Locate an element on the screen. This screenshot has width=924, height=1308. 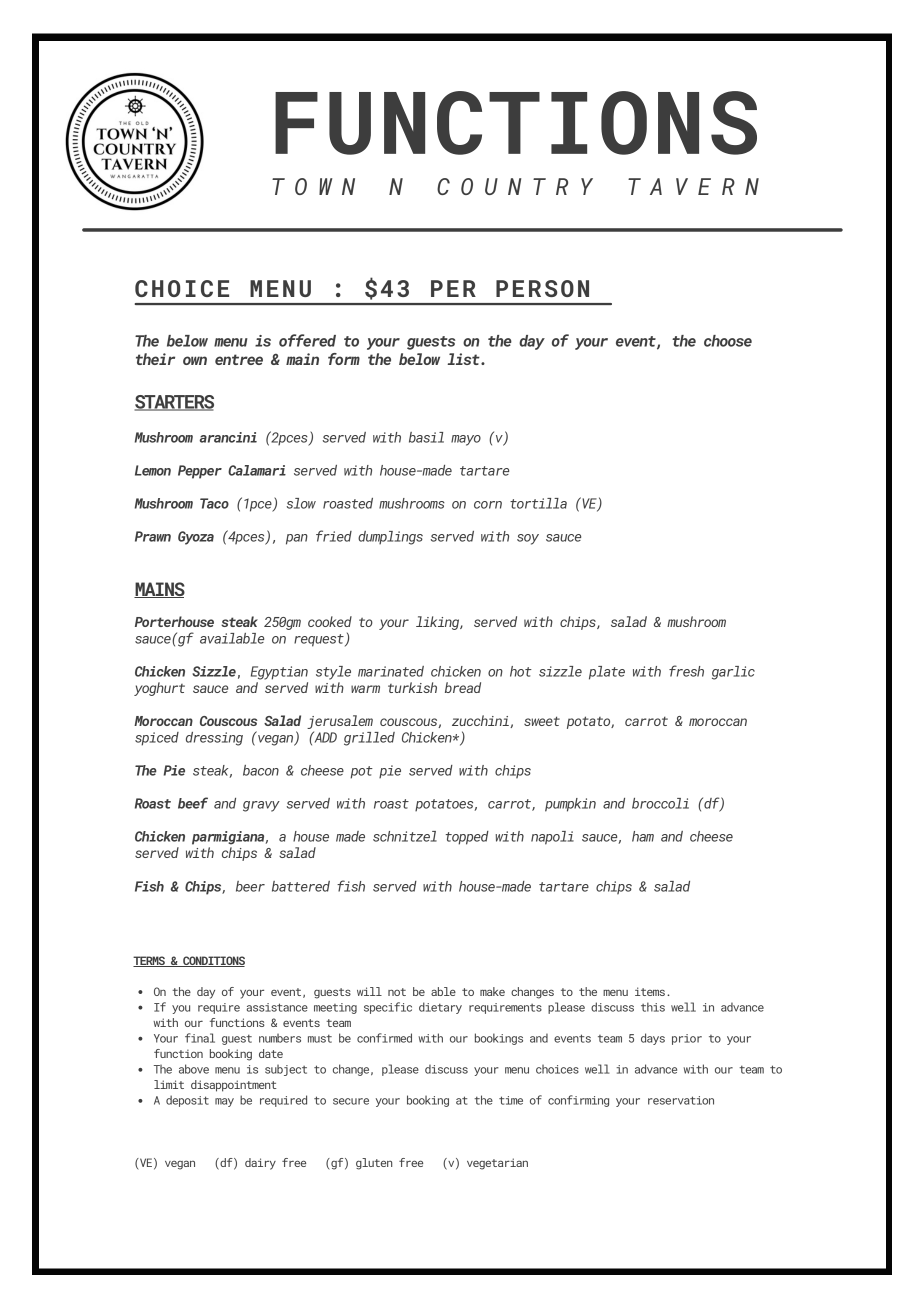
entree is located at coordinates (239, 359).
